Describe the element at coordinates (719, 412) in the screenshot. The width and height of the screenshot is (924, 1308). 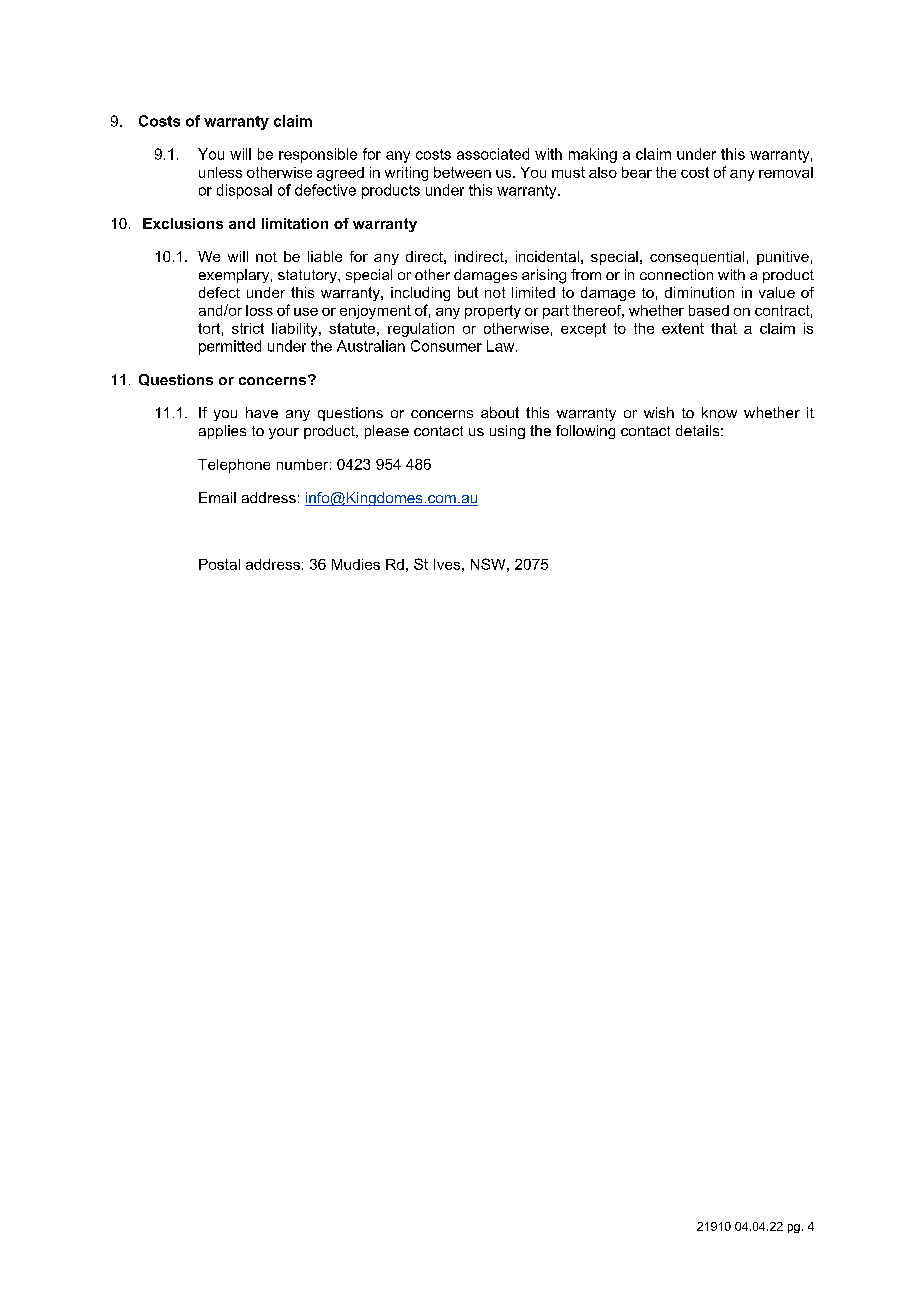
I see `know` at that location.
